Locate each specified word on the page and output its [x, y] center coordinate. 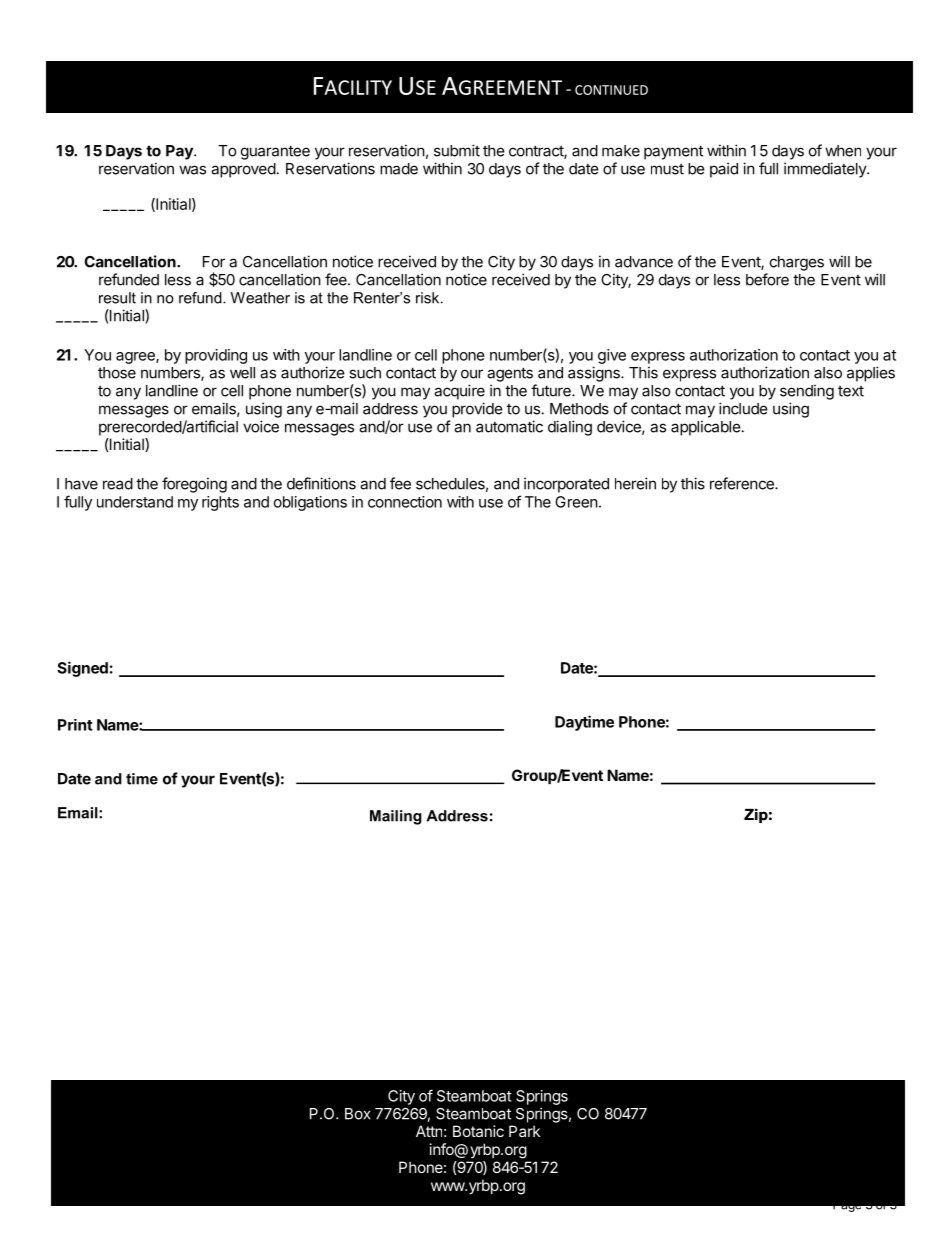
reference [743, 483]
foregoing [194, 485]
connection [405, 502]
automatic [509, 426]
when [843, 151]
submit [457, 150]
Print [75, 725]
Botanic [478, 1131]
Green [576, 502]
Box [358, 1114]
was [192, 170]
